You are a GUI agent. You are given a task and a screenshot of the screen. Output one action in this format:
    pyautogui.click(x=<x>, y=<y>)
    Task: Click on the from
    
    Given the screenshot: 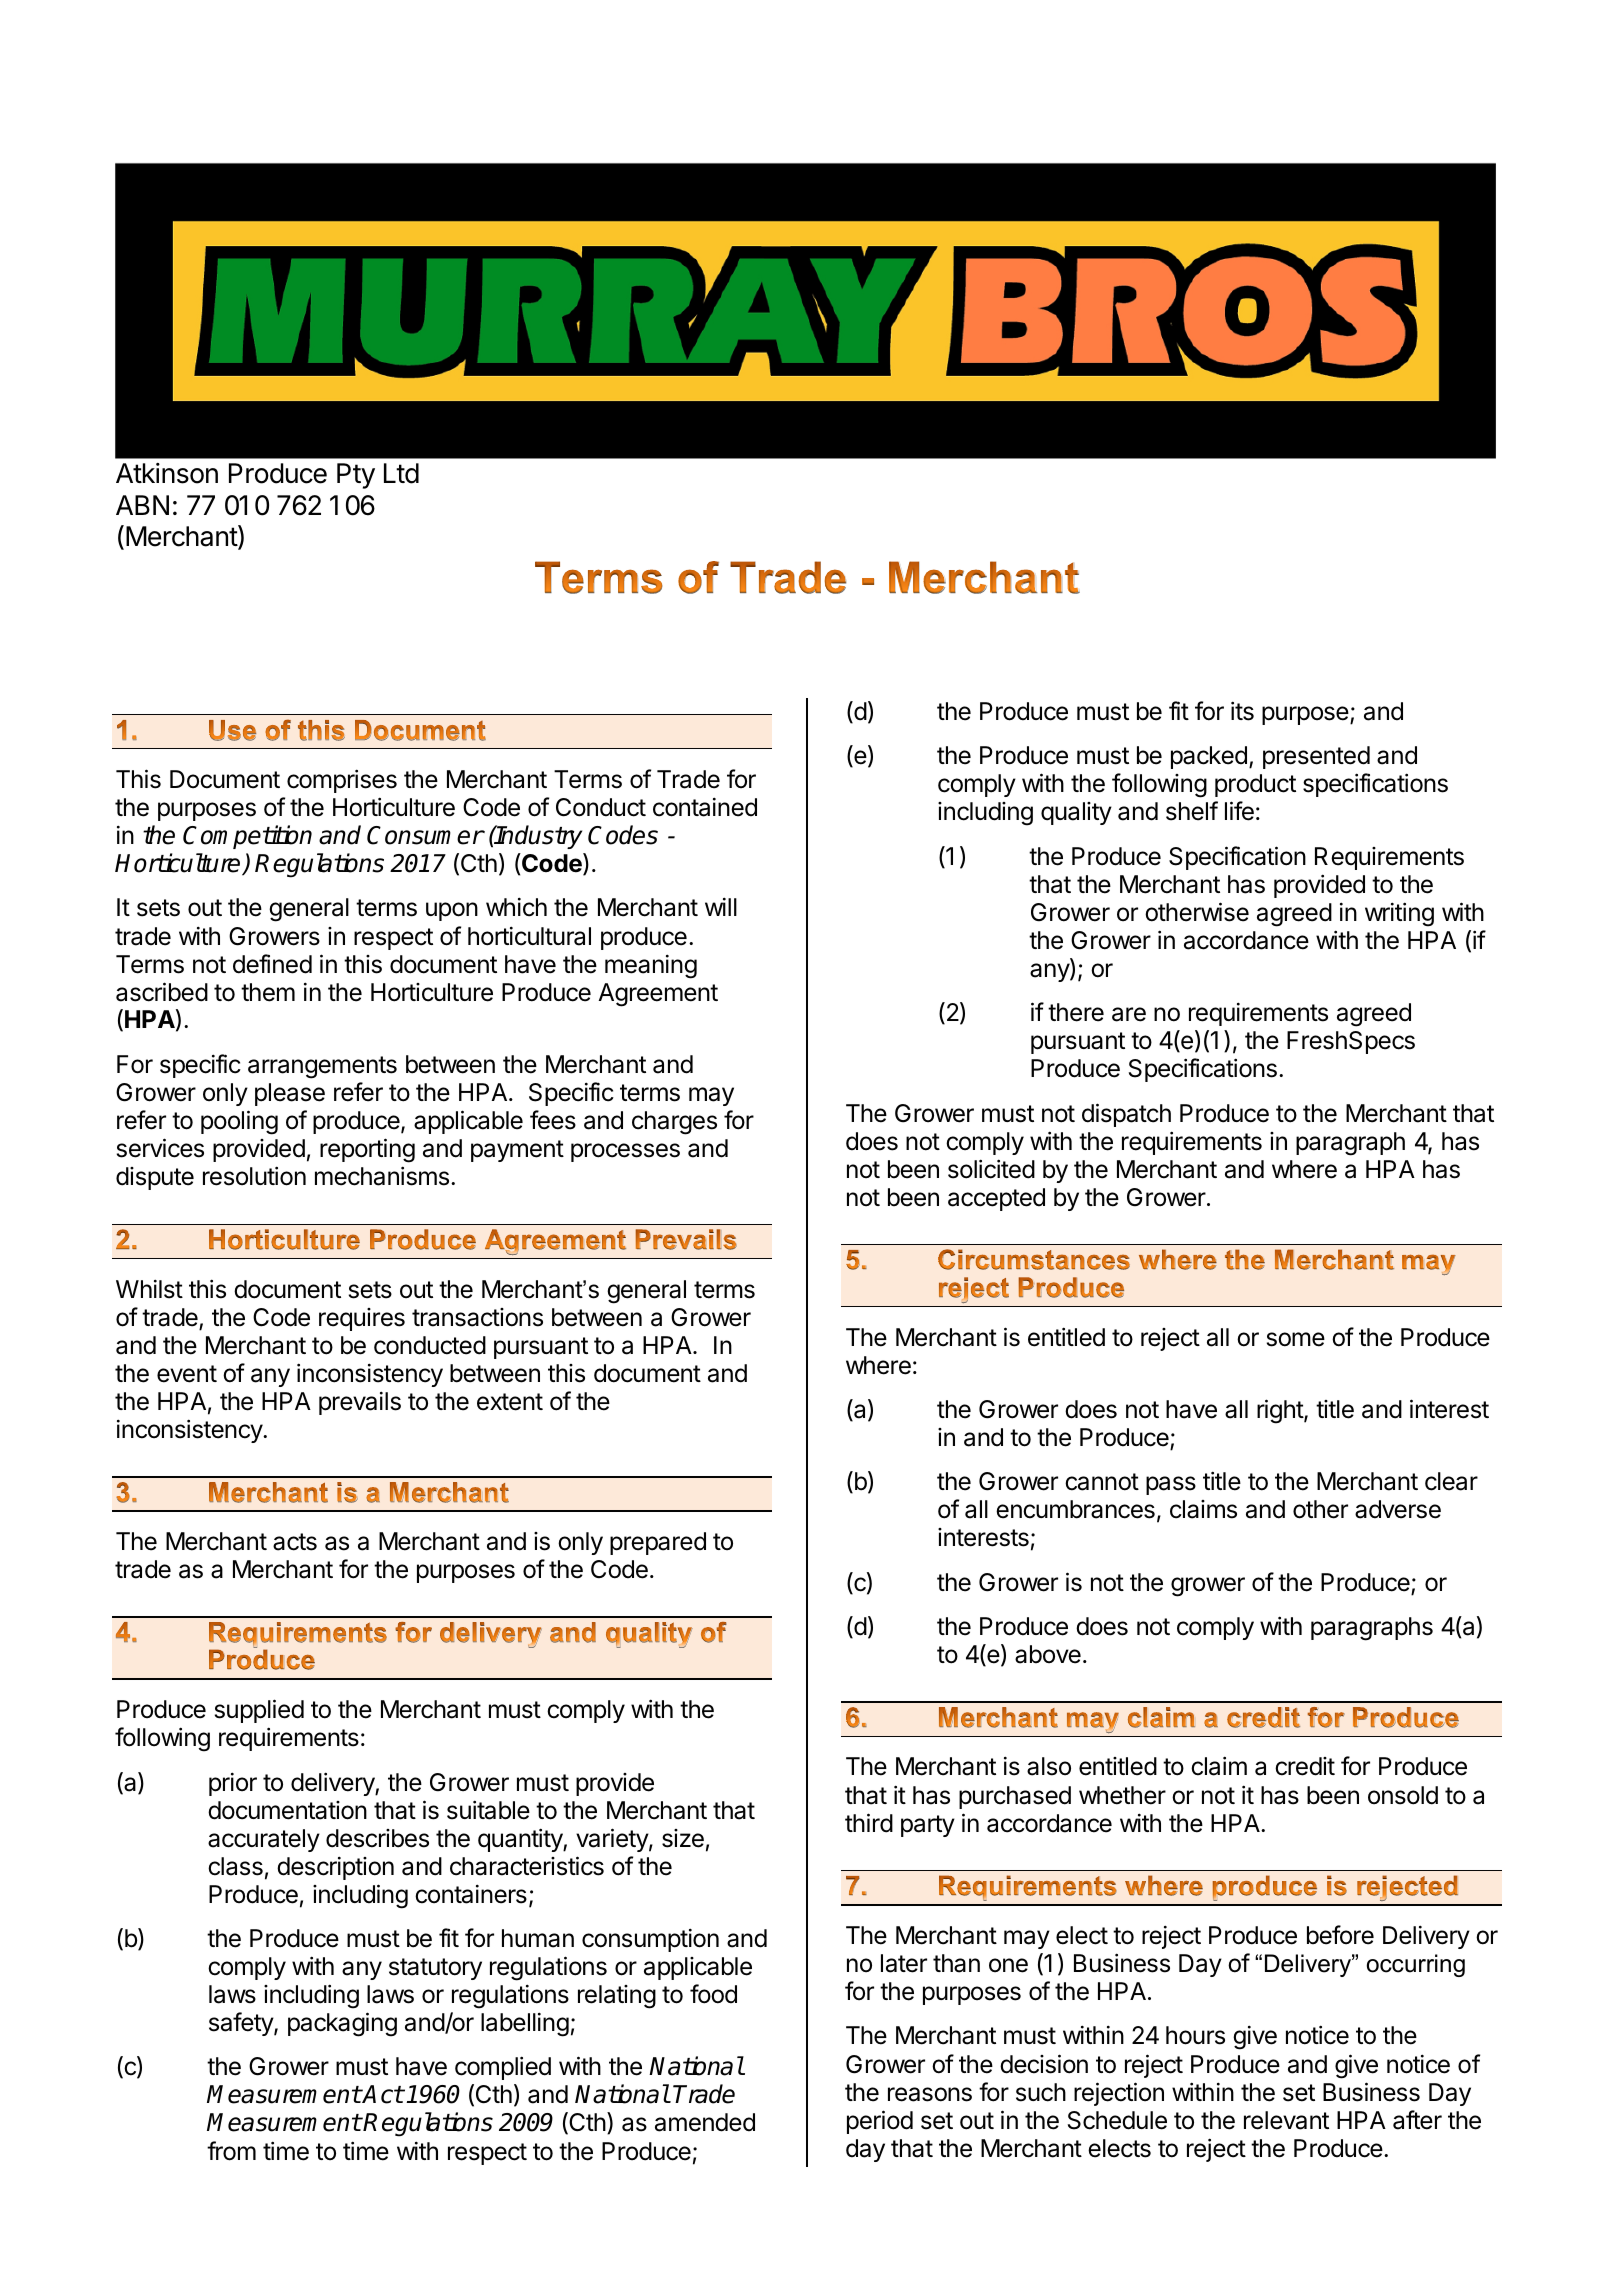 What is the action you would take?
    pyautogui.click(x=231, y=2151)
